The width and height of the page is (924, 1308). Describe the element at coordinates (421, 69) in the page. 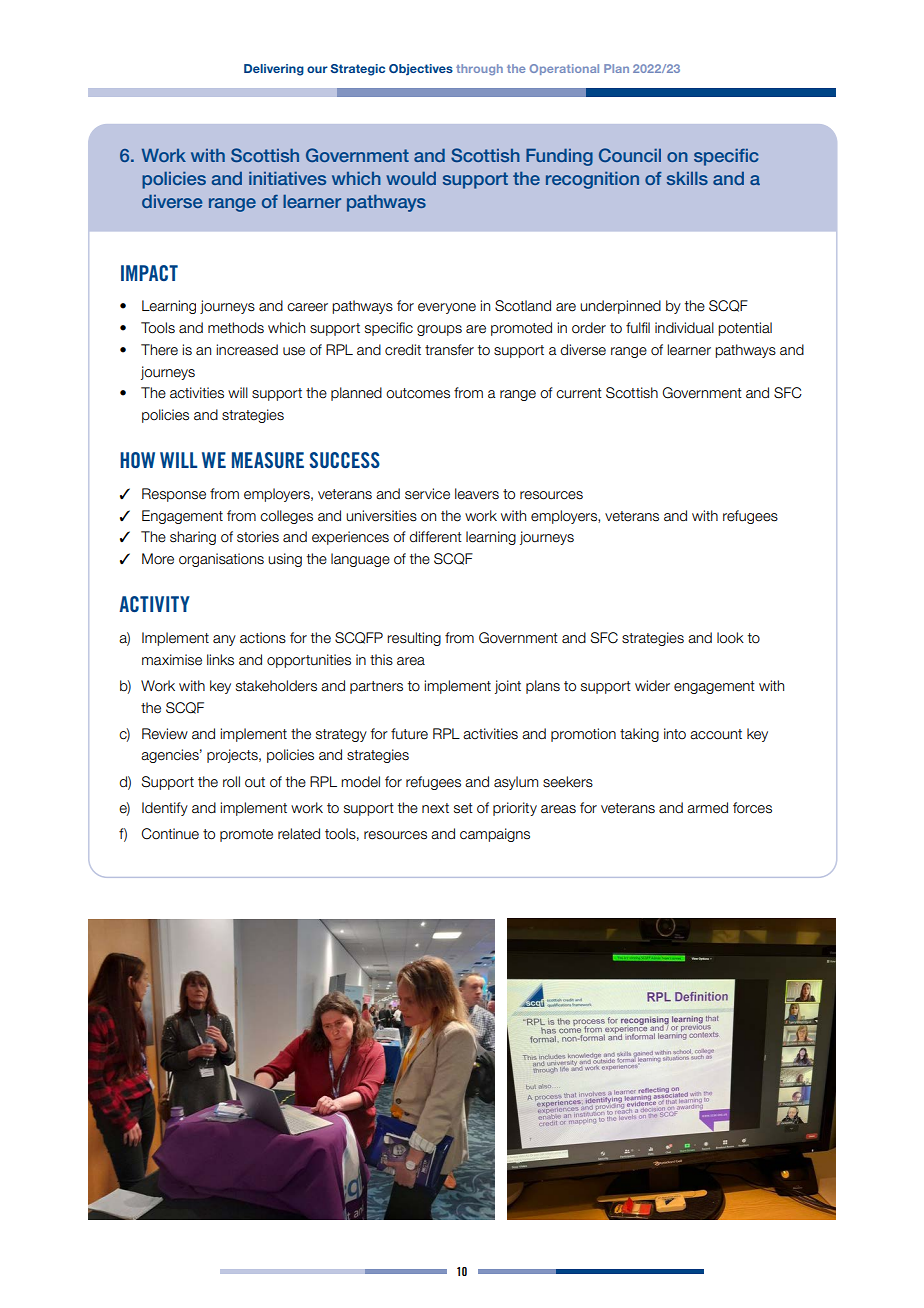

I see `Objectives` at that location.
